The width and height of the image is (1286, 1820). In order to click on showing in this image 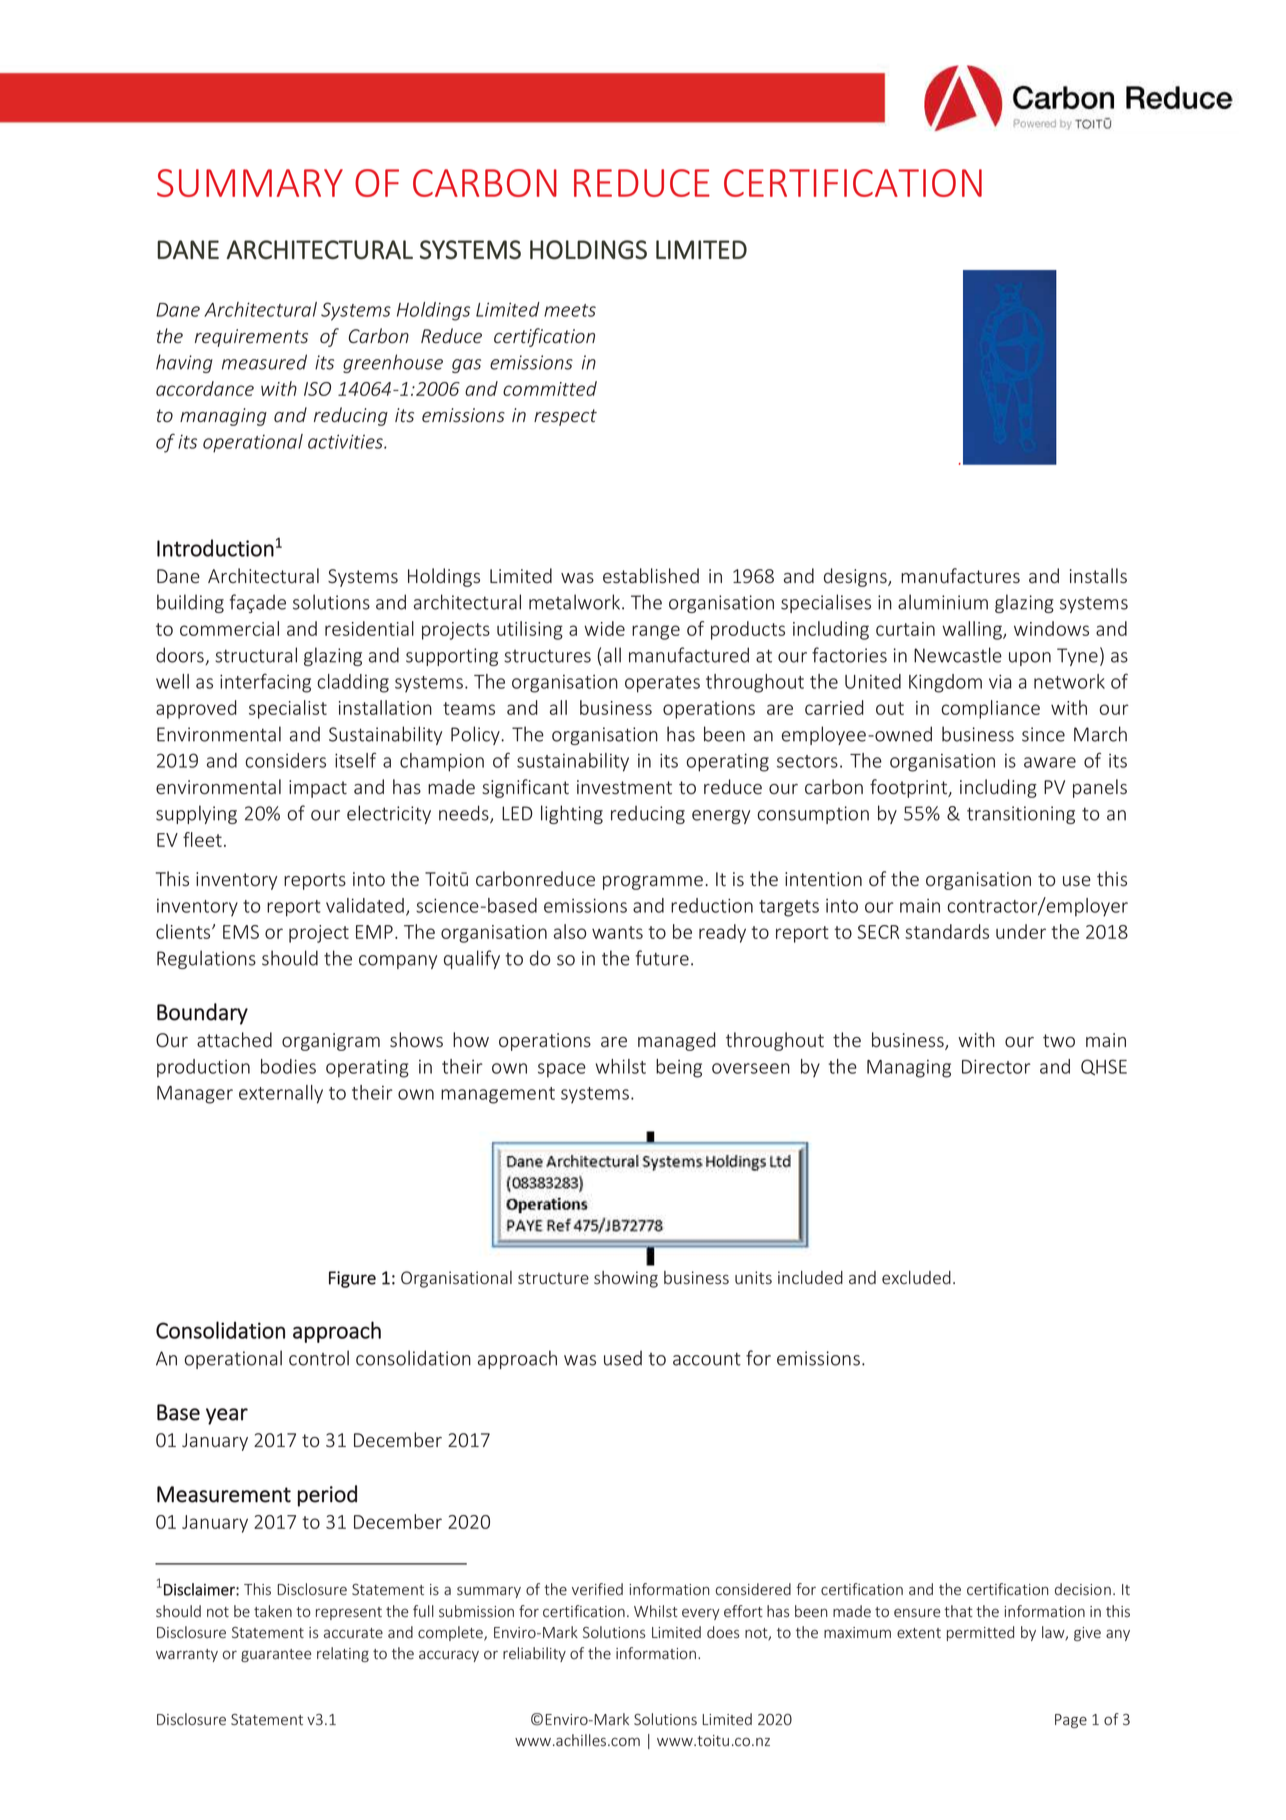, I will do `click(626, 1279)`.
